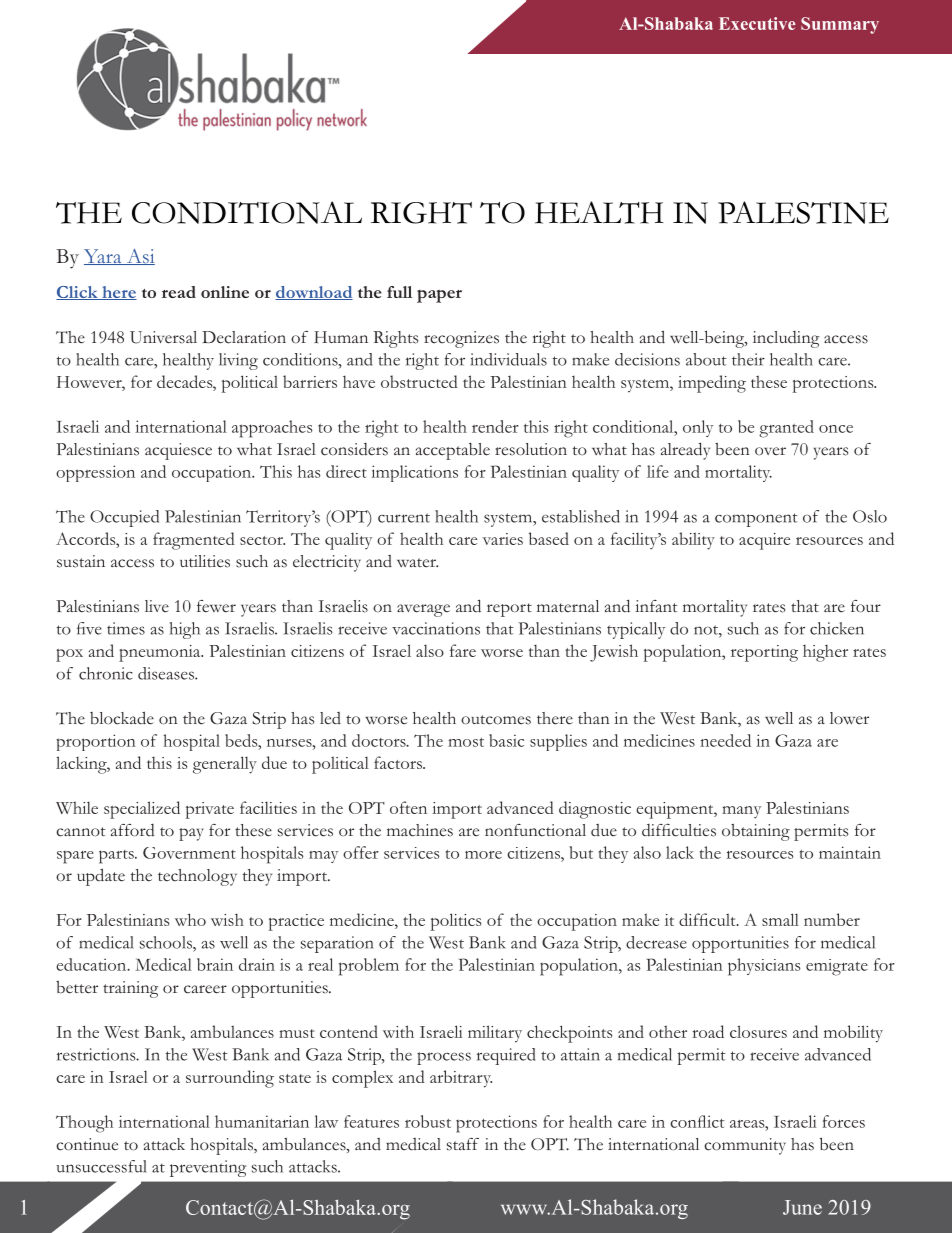  Describe the element at coordinates (741, 812) in the document. I see `many` at that location.
